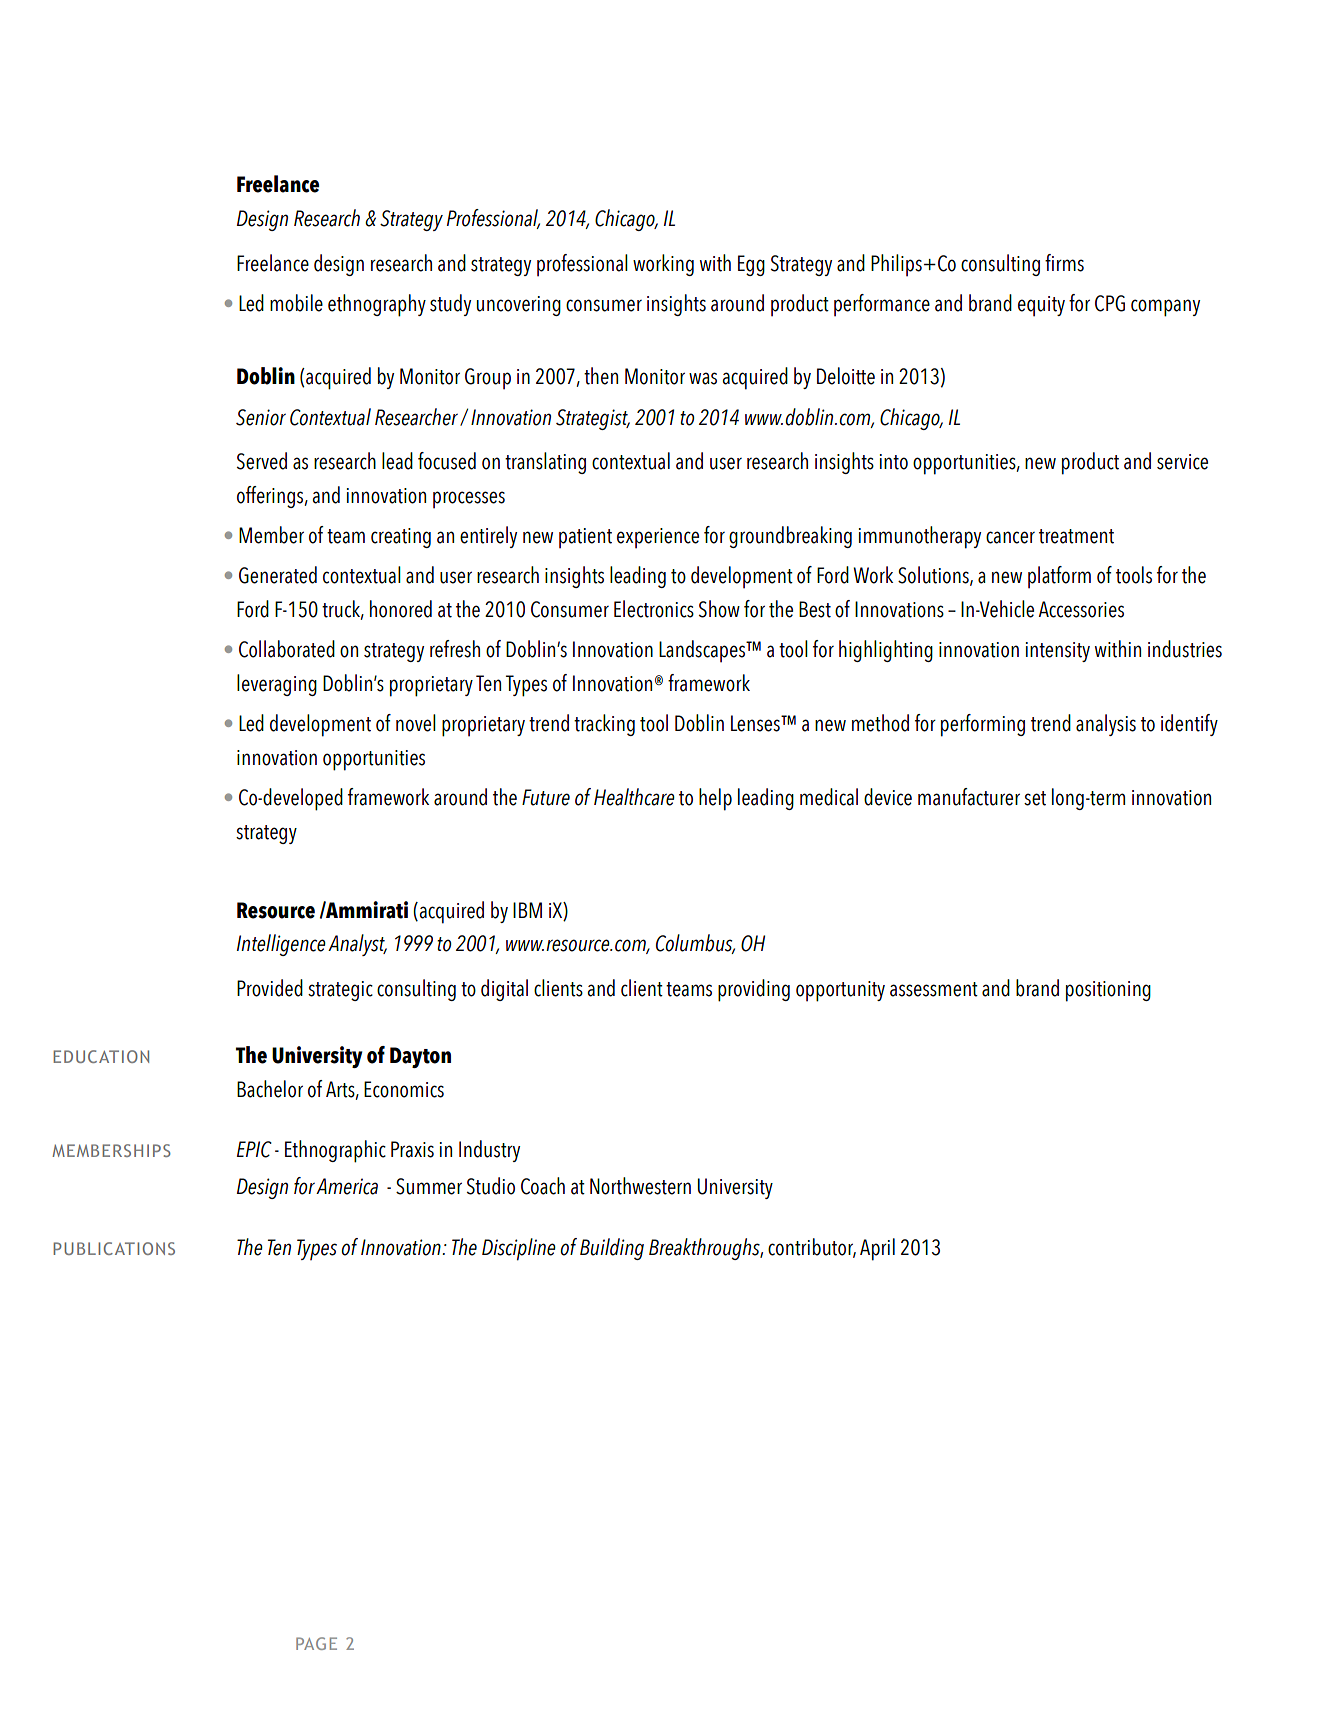 This image has width=1339, height=1733. What do you see at coordinates (1041, 306) in the image?
I see `equity` at bounding box center [1041, 306].
